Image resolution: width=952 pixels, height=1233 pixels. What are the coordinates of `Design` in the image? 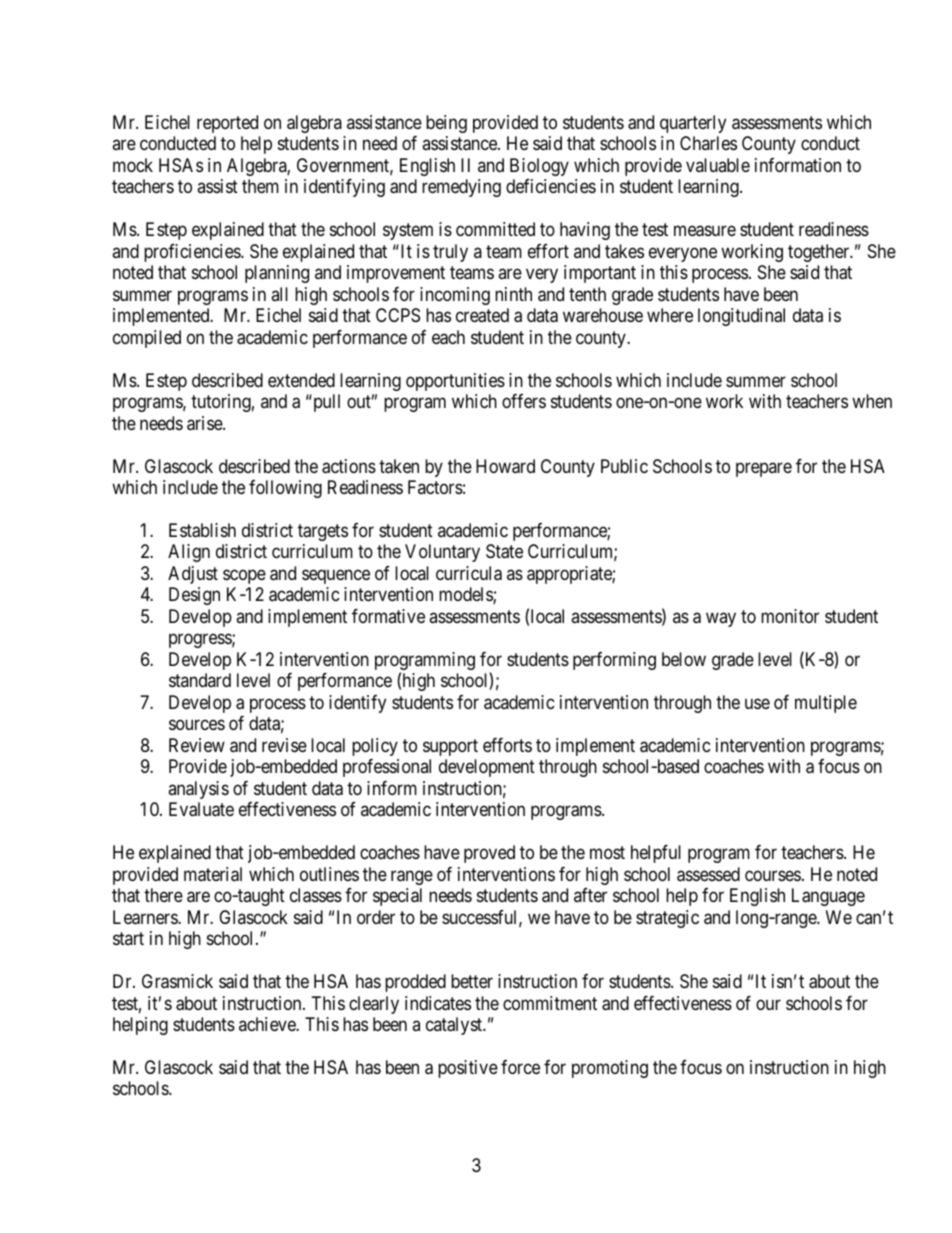 It's located at (194, 596).
